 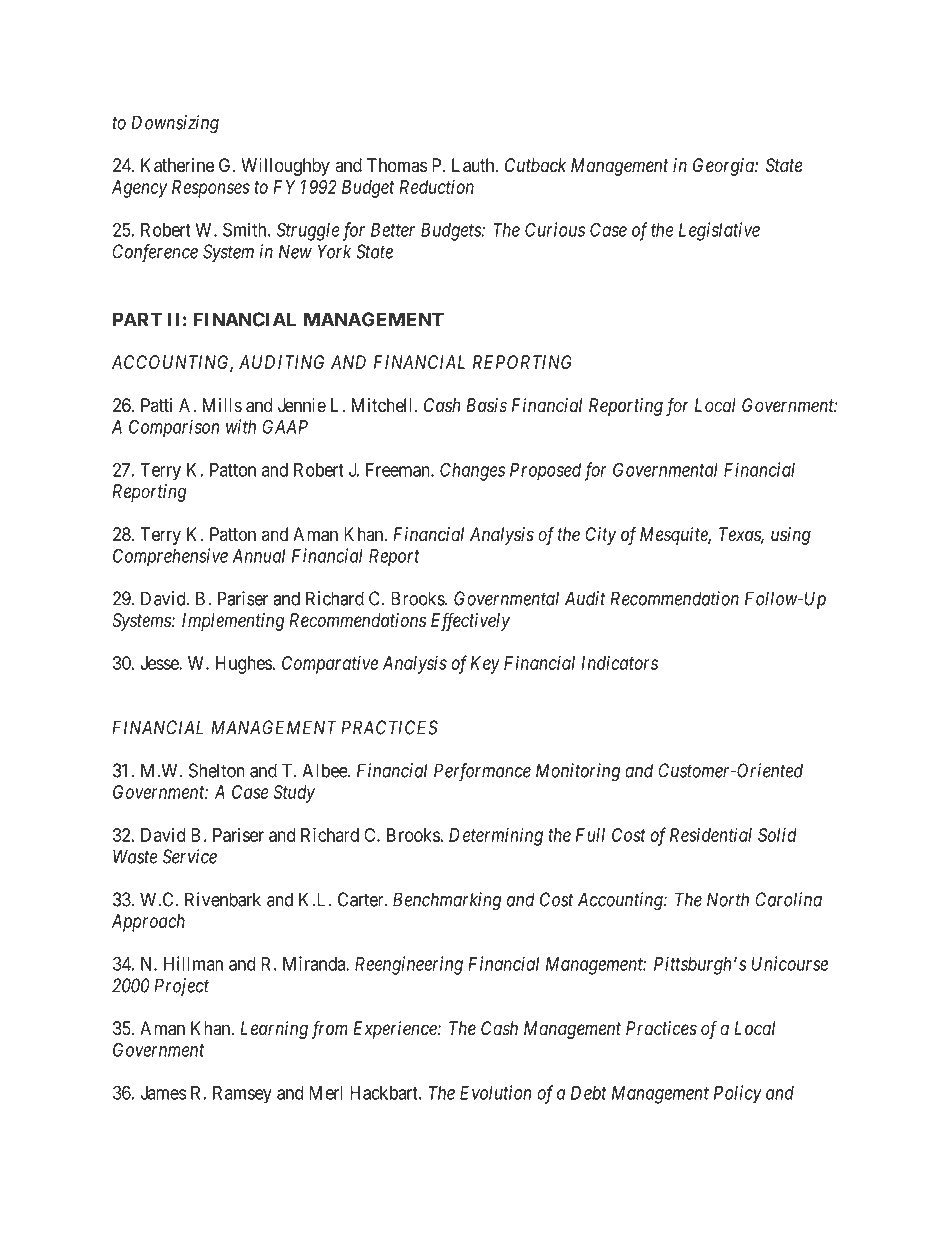 What do you see at coordinates (619, 663) in the screenshot?
I see `Indicators` at bounding box center [619, 663].
